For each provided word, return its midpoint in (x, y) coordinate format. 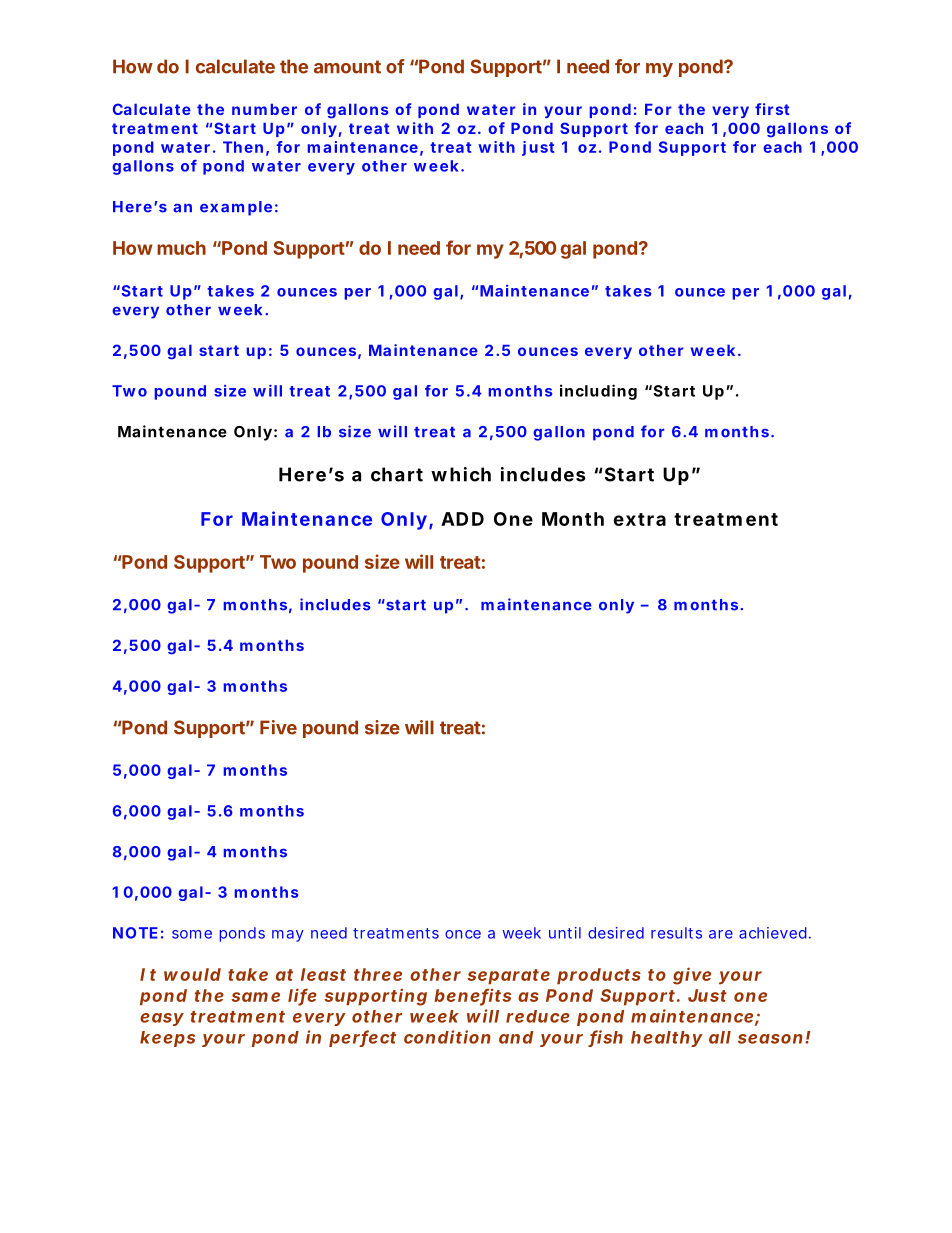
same (255, 997)
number (264, 109)
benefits (472, 996)
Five (278, 727)
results (676, 933)
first (772, 109)
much (181, 248)
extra (639, 519)
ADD (462, 519)
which (461, 474)
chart (397, 474)
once (463, 934)
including (598, 392)
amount (347, 67)
